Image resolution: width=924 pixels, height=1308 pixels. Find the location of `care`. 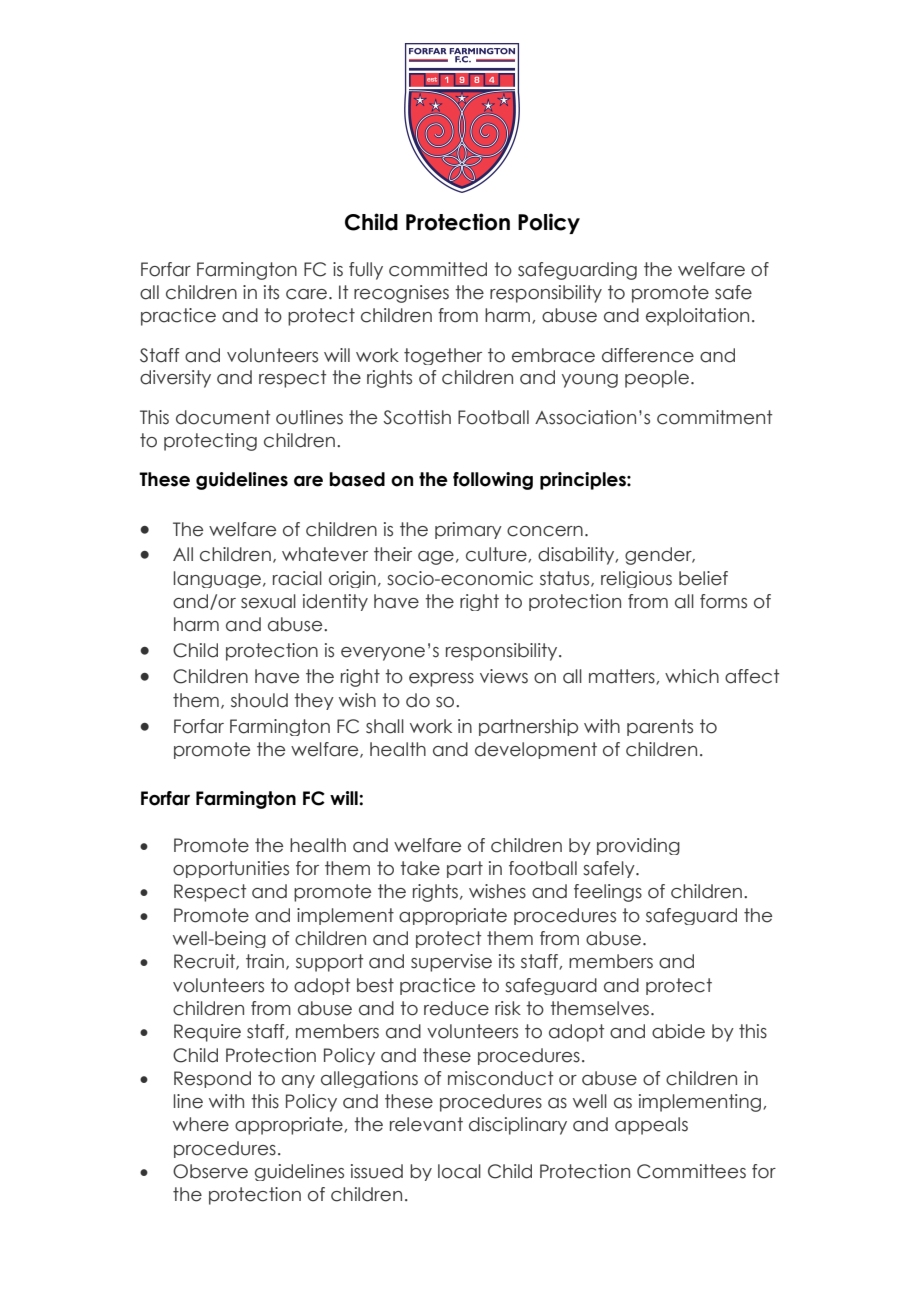

care is located at coordinates (306, 294).
